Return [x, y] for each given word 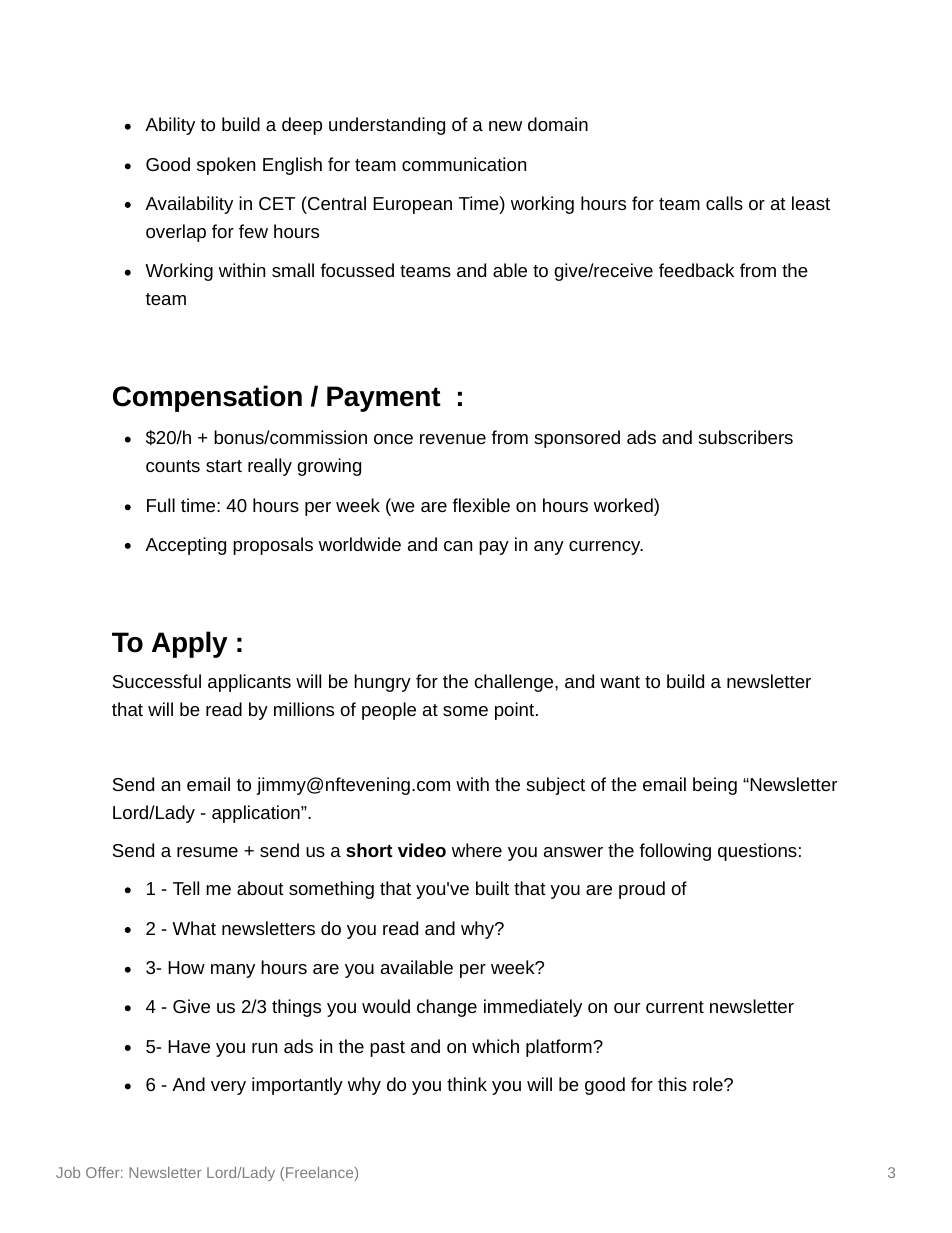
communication [464, 164]
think [467, 1084]
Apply [190, 644]
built [492, 888]
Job [68, 1172]
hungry [382, 683]
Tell [186, 888]
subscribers [746, 437]
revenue [453, 439]
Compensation [207, 398]
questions [757, 852]
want [620, 682]
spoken [226, 166]
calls [724, 203]
